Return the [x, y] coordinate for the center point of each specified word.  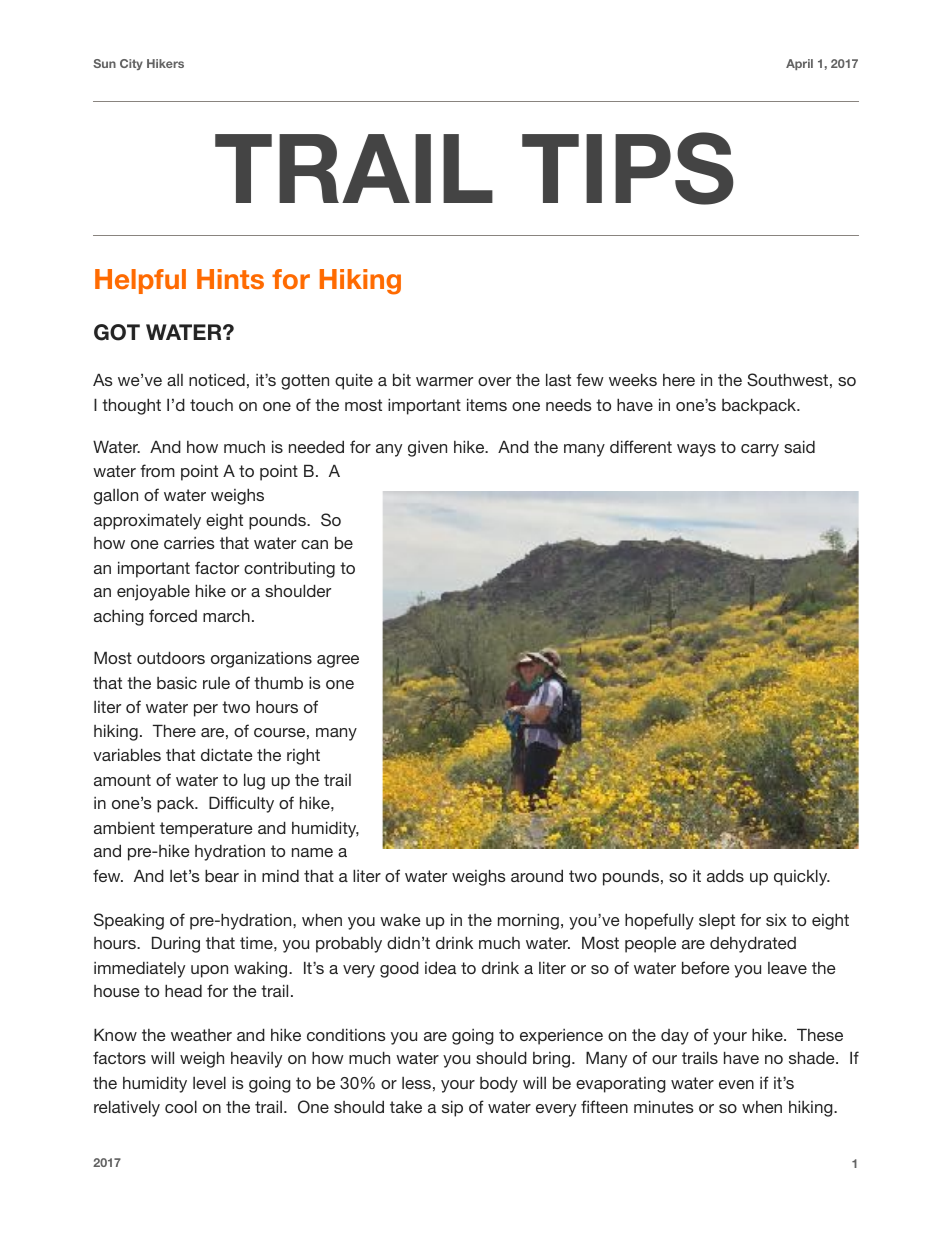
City [131, 64]
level [209, 1082]
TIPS [628, 168]
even [736, 1084]
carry [760, 450]
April [799, 64]
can [314, 544]
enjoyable [153, 592]
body [499, 1084]
